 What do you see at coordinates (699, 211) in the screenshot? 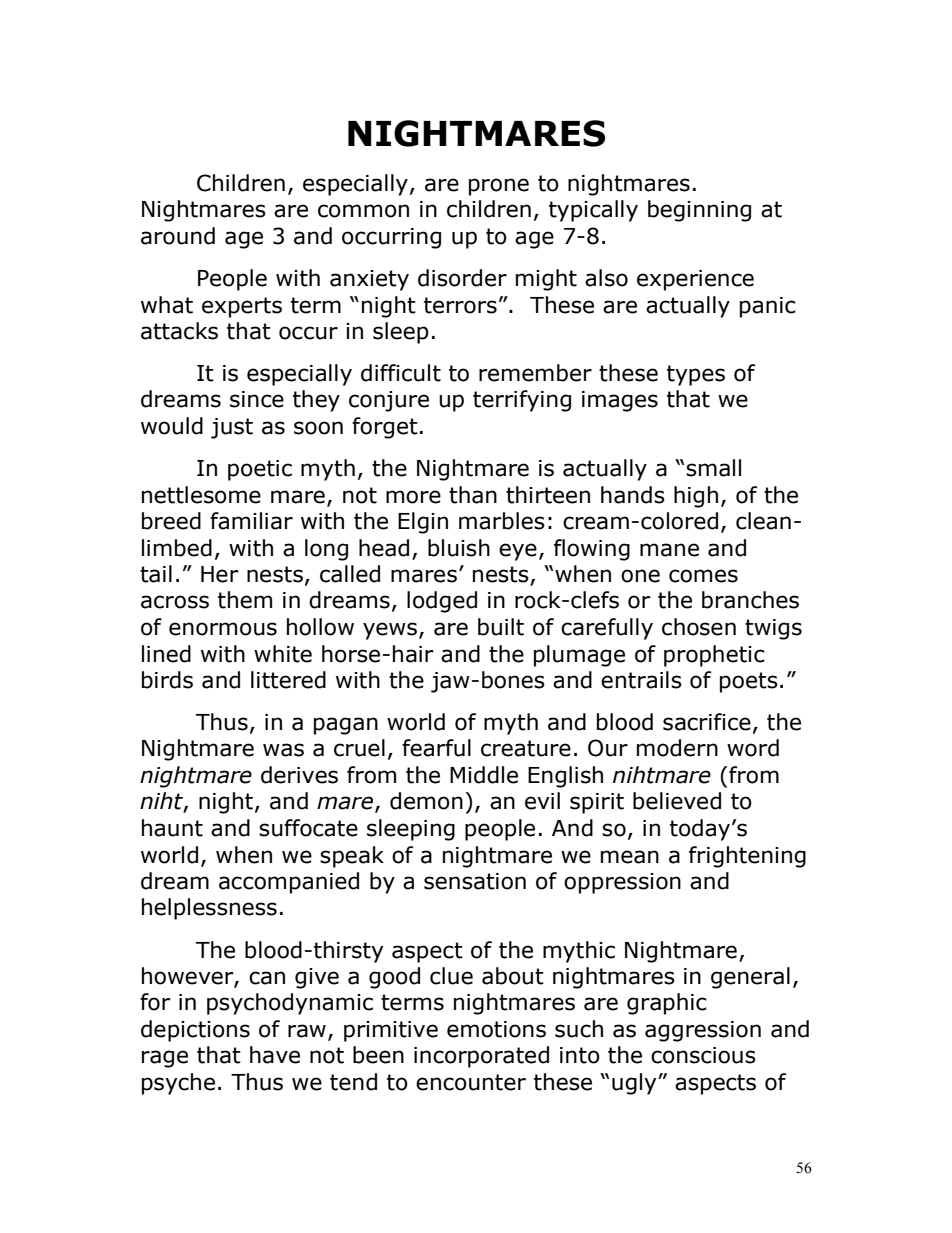
I see `beginning` at bounding box center [699, 211].
